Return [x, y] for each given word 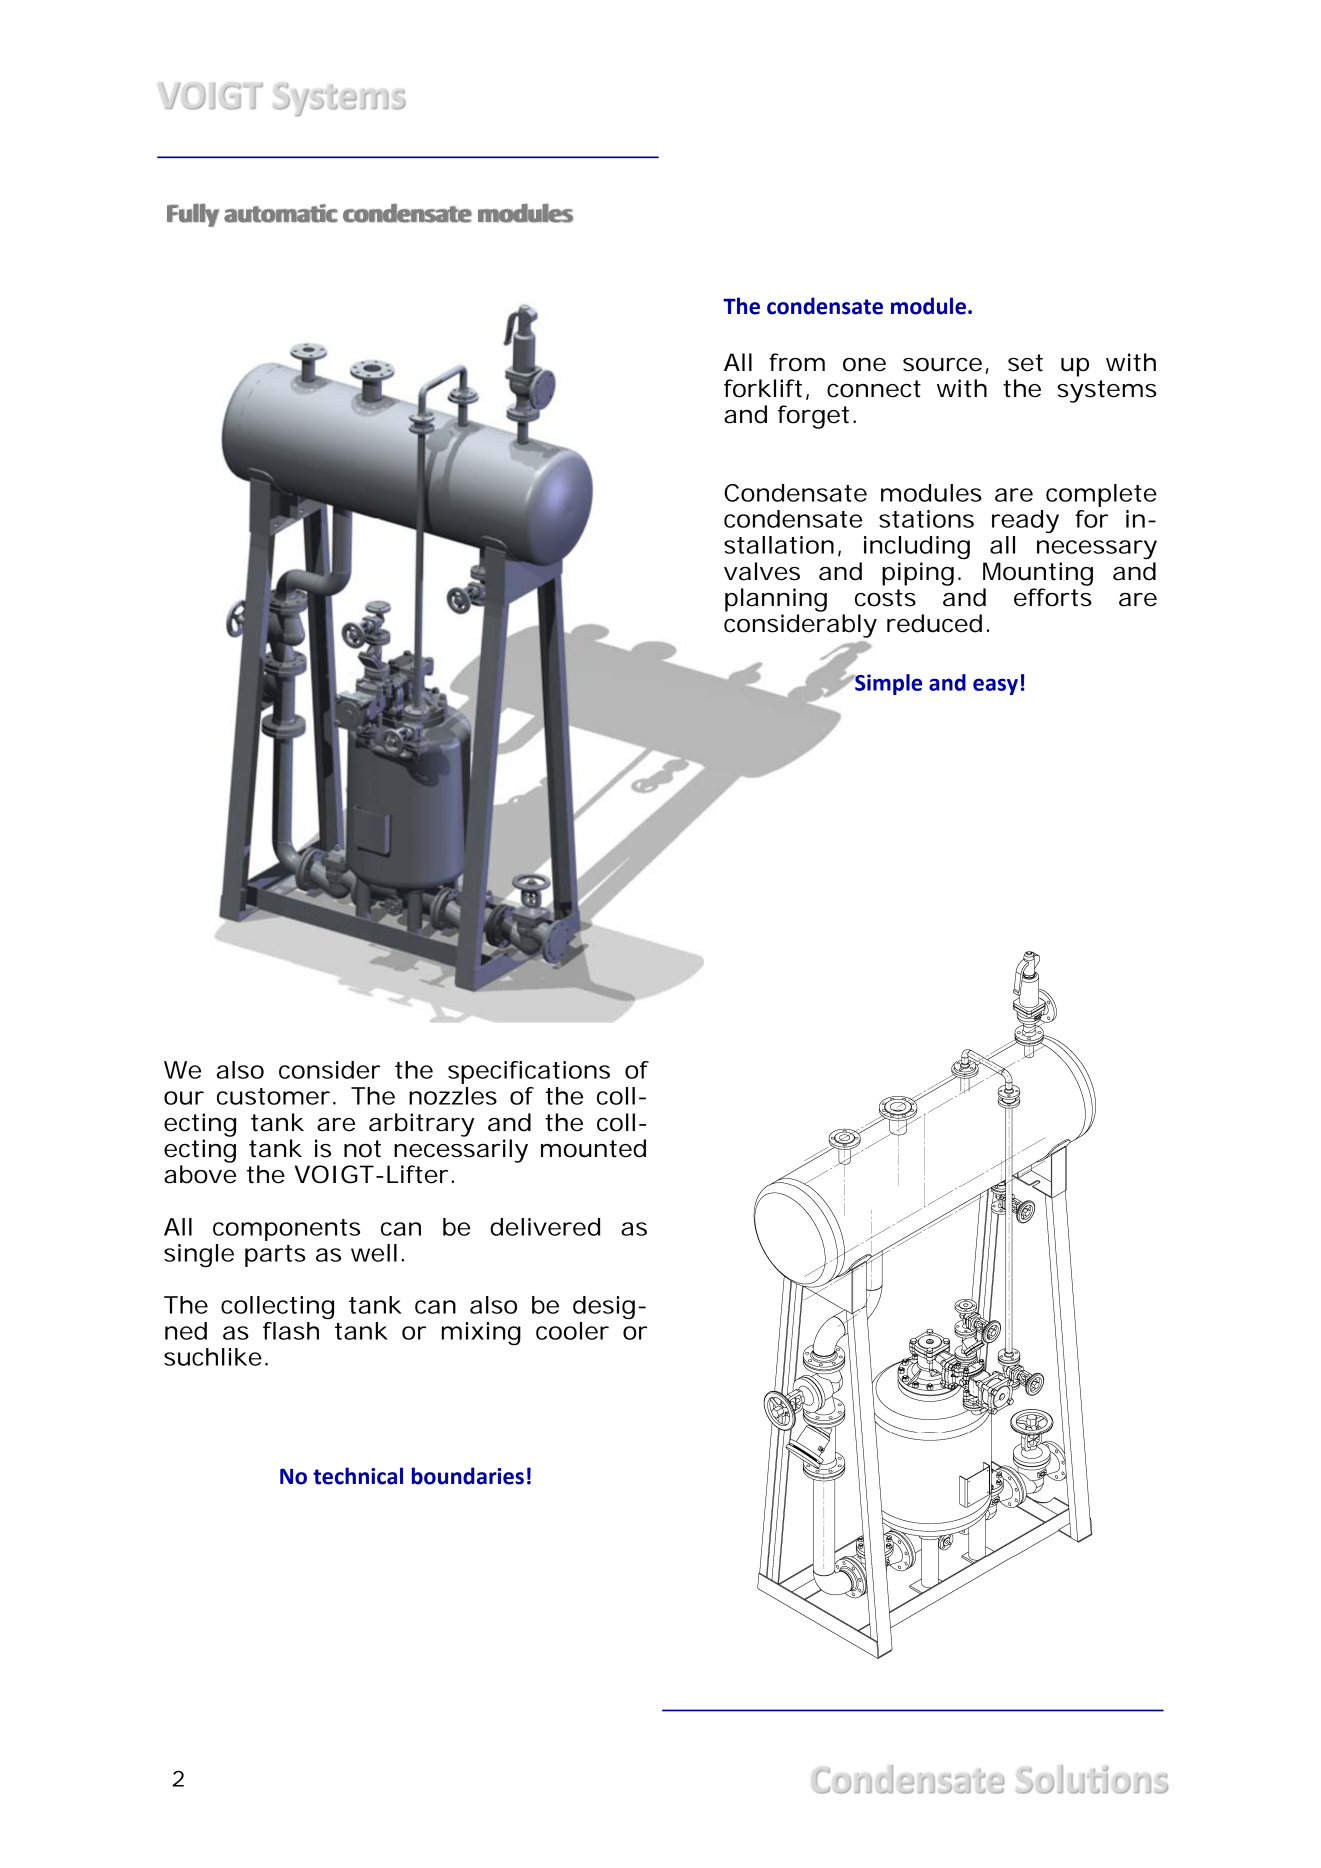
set [1025, 363]
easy [995, 686]
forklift [763, 388]
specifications [529, 1072]
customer [273, 1096]
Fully [193, 215]
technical [358, 1476]
